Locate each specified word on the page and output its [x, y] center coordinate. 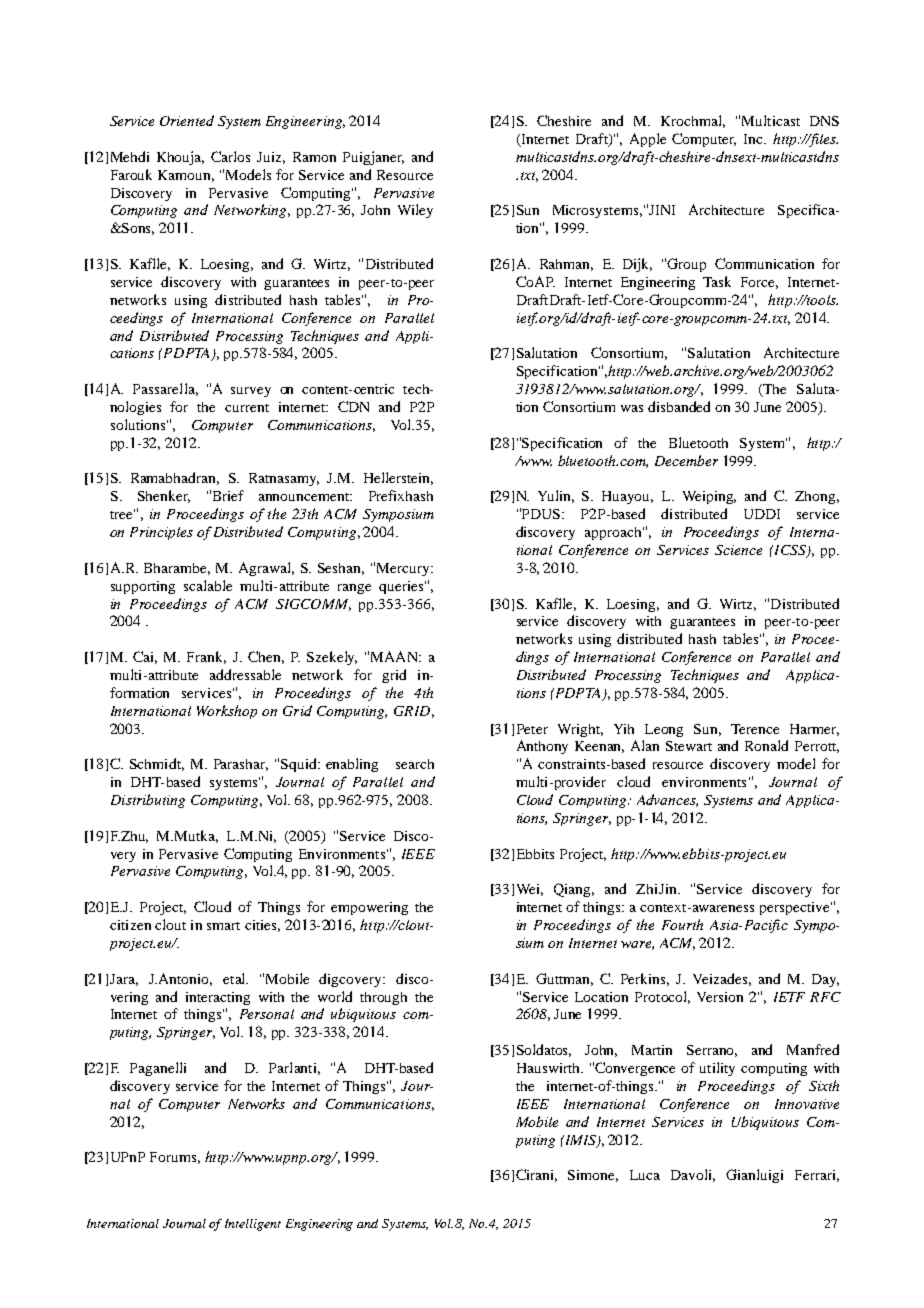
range [354, 589]
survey [251, 392]
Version [720, 997]
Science [738, 550]
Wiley [415, 211]
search [415, 764]
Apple [648, 140]
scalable [208, 585]
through [383, 998]
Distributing [148, 801]
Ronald [766, 745]
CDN [353, 406]
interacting [218, 998]
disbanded [679, 406]
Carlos [230, 156]
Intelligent [253, 1225]
